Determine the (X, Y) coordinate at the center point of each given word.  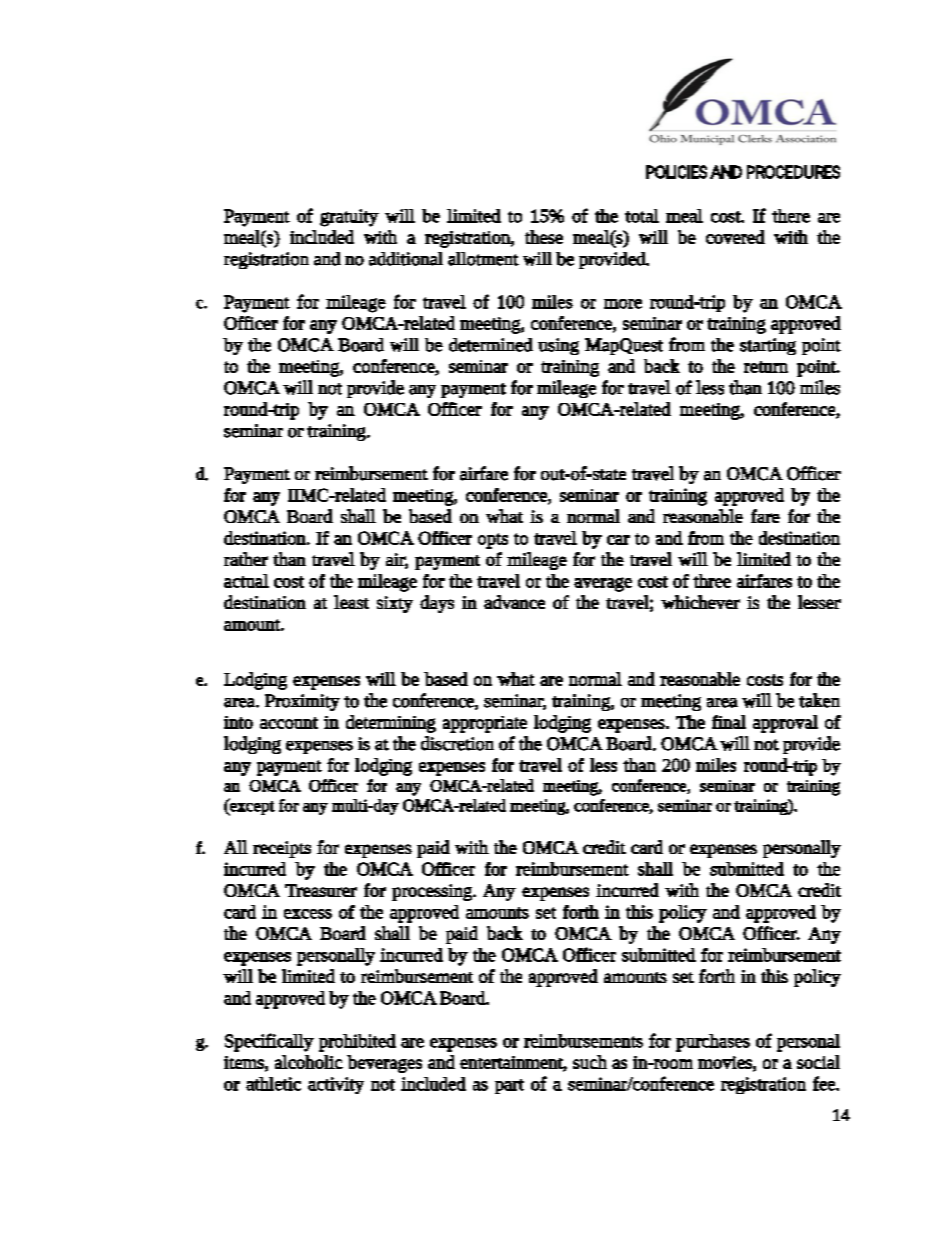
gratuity (349, 218)
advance (514, 602)
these (544, 237)
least (351, 602)
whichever (700, 602)
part (509, 1086)
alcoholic (309, 1062)
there (791, 216)
